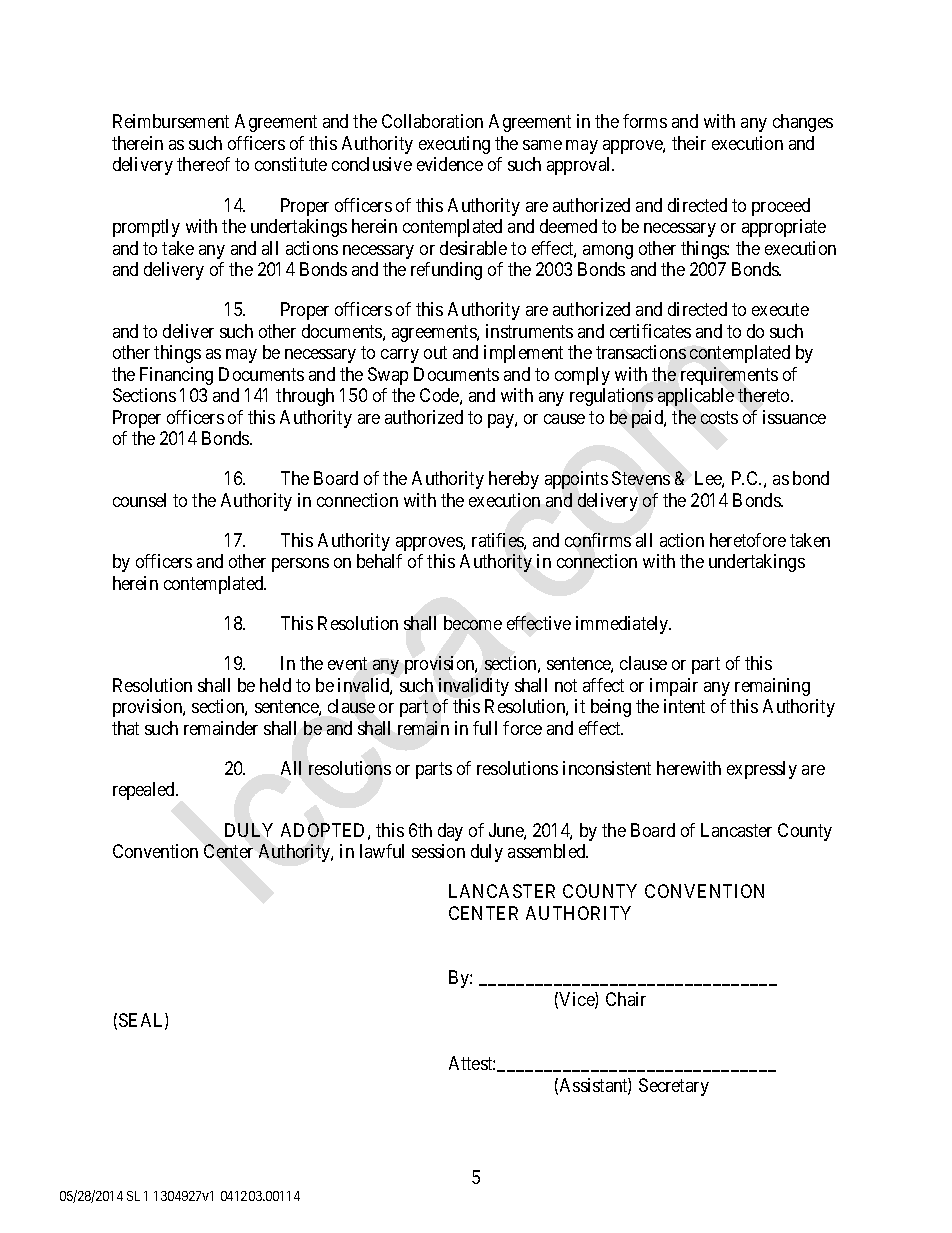 The height and width of the document is (1233, 952). Describe the element at coordinates (454, 145) in the document. I see `executing` at that location.
